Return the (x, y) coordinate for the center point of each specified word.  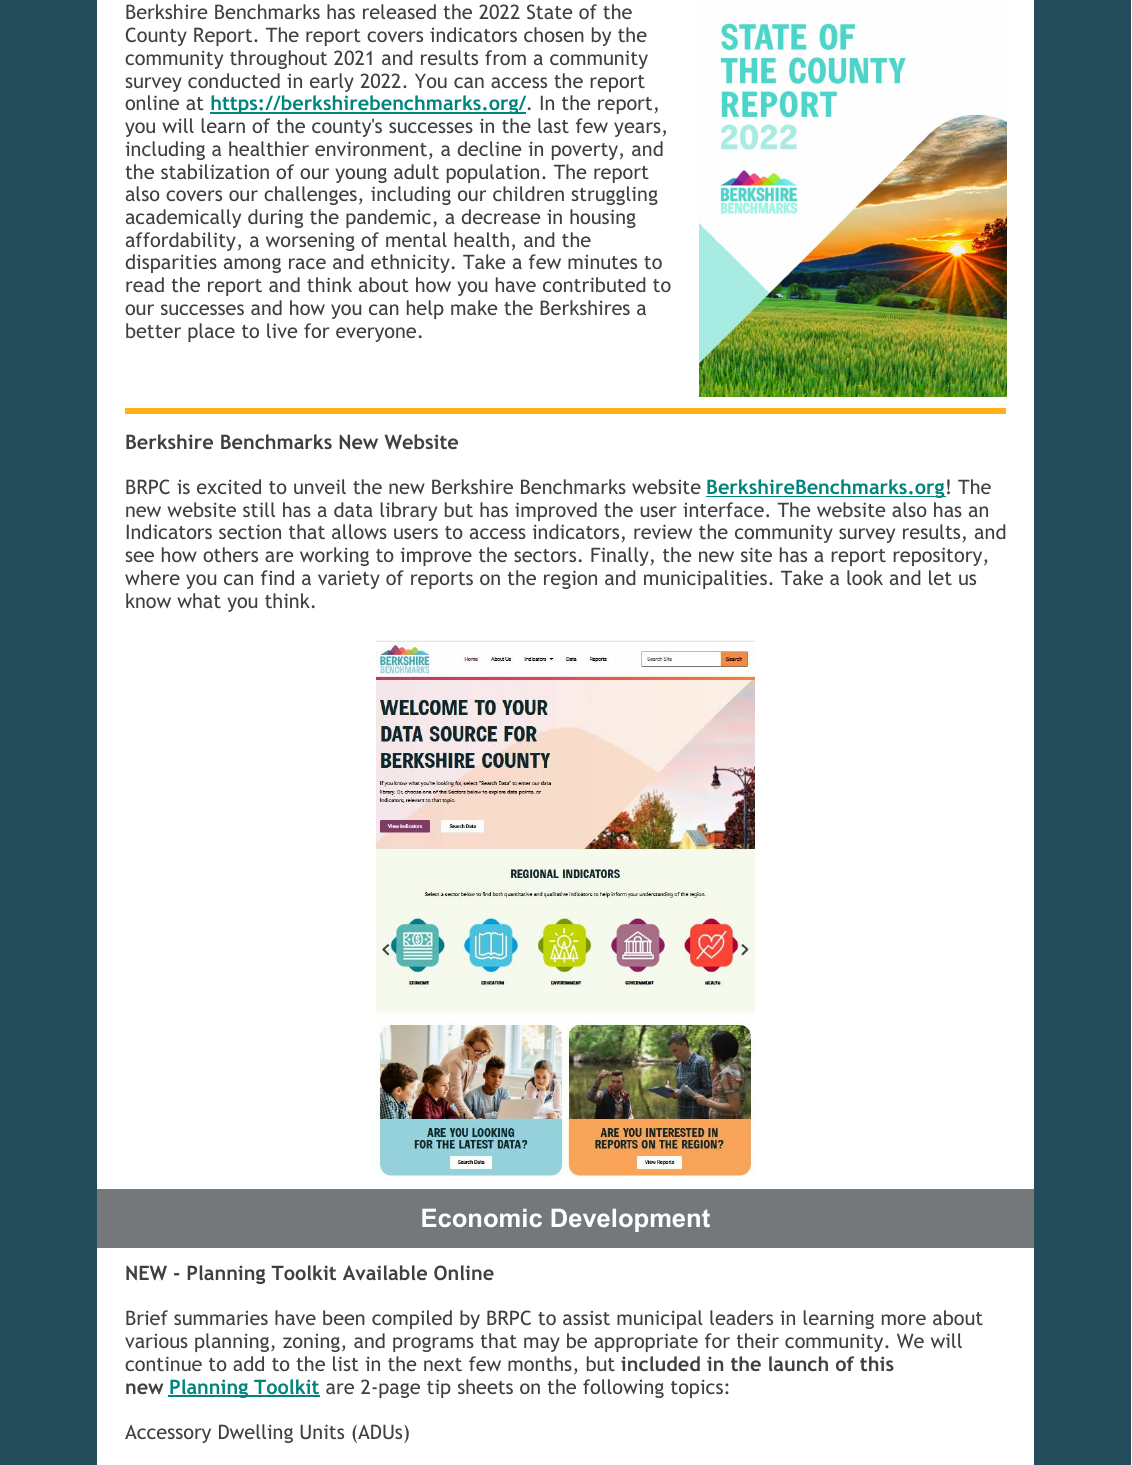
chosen (554, 34)
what (199, 600)
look (865, 577)
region (570, 579)
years (637, 129)
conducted (234, 80)
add (248, 1363)
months (540, 1363)
